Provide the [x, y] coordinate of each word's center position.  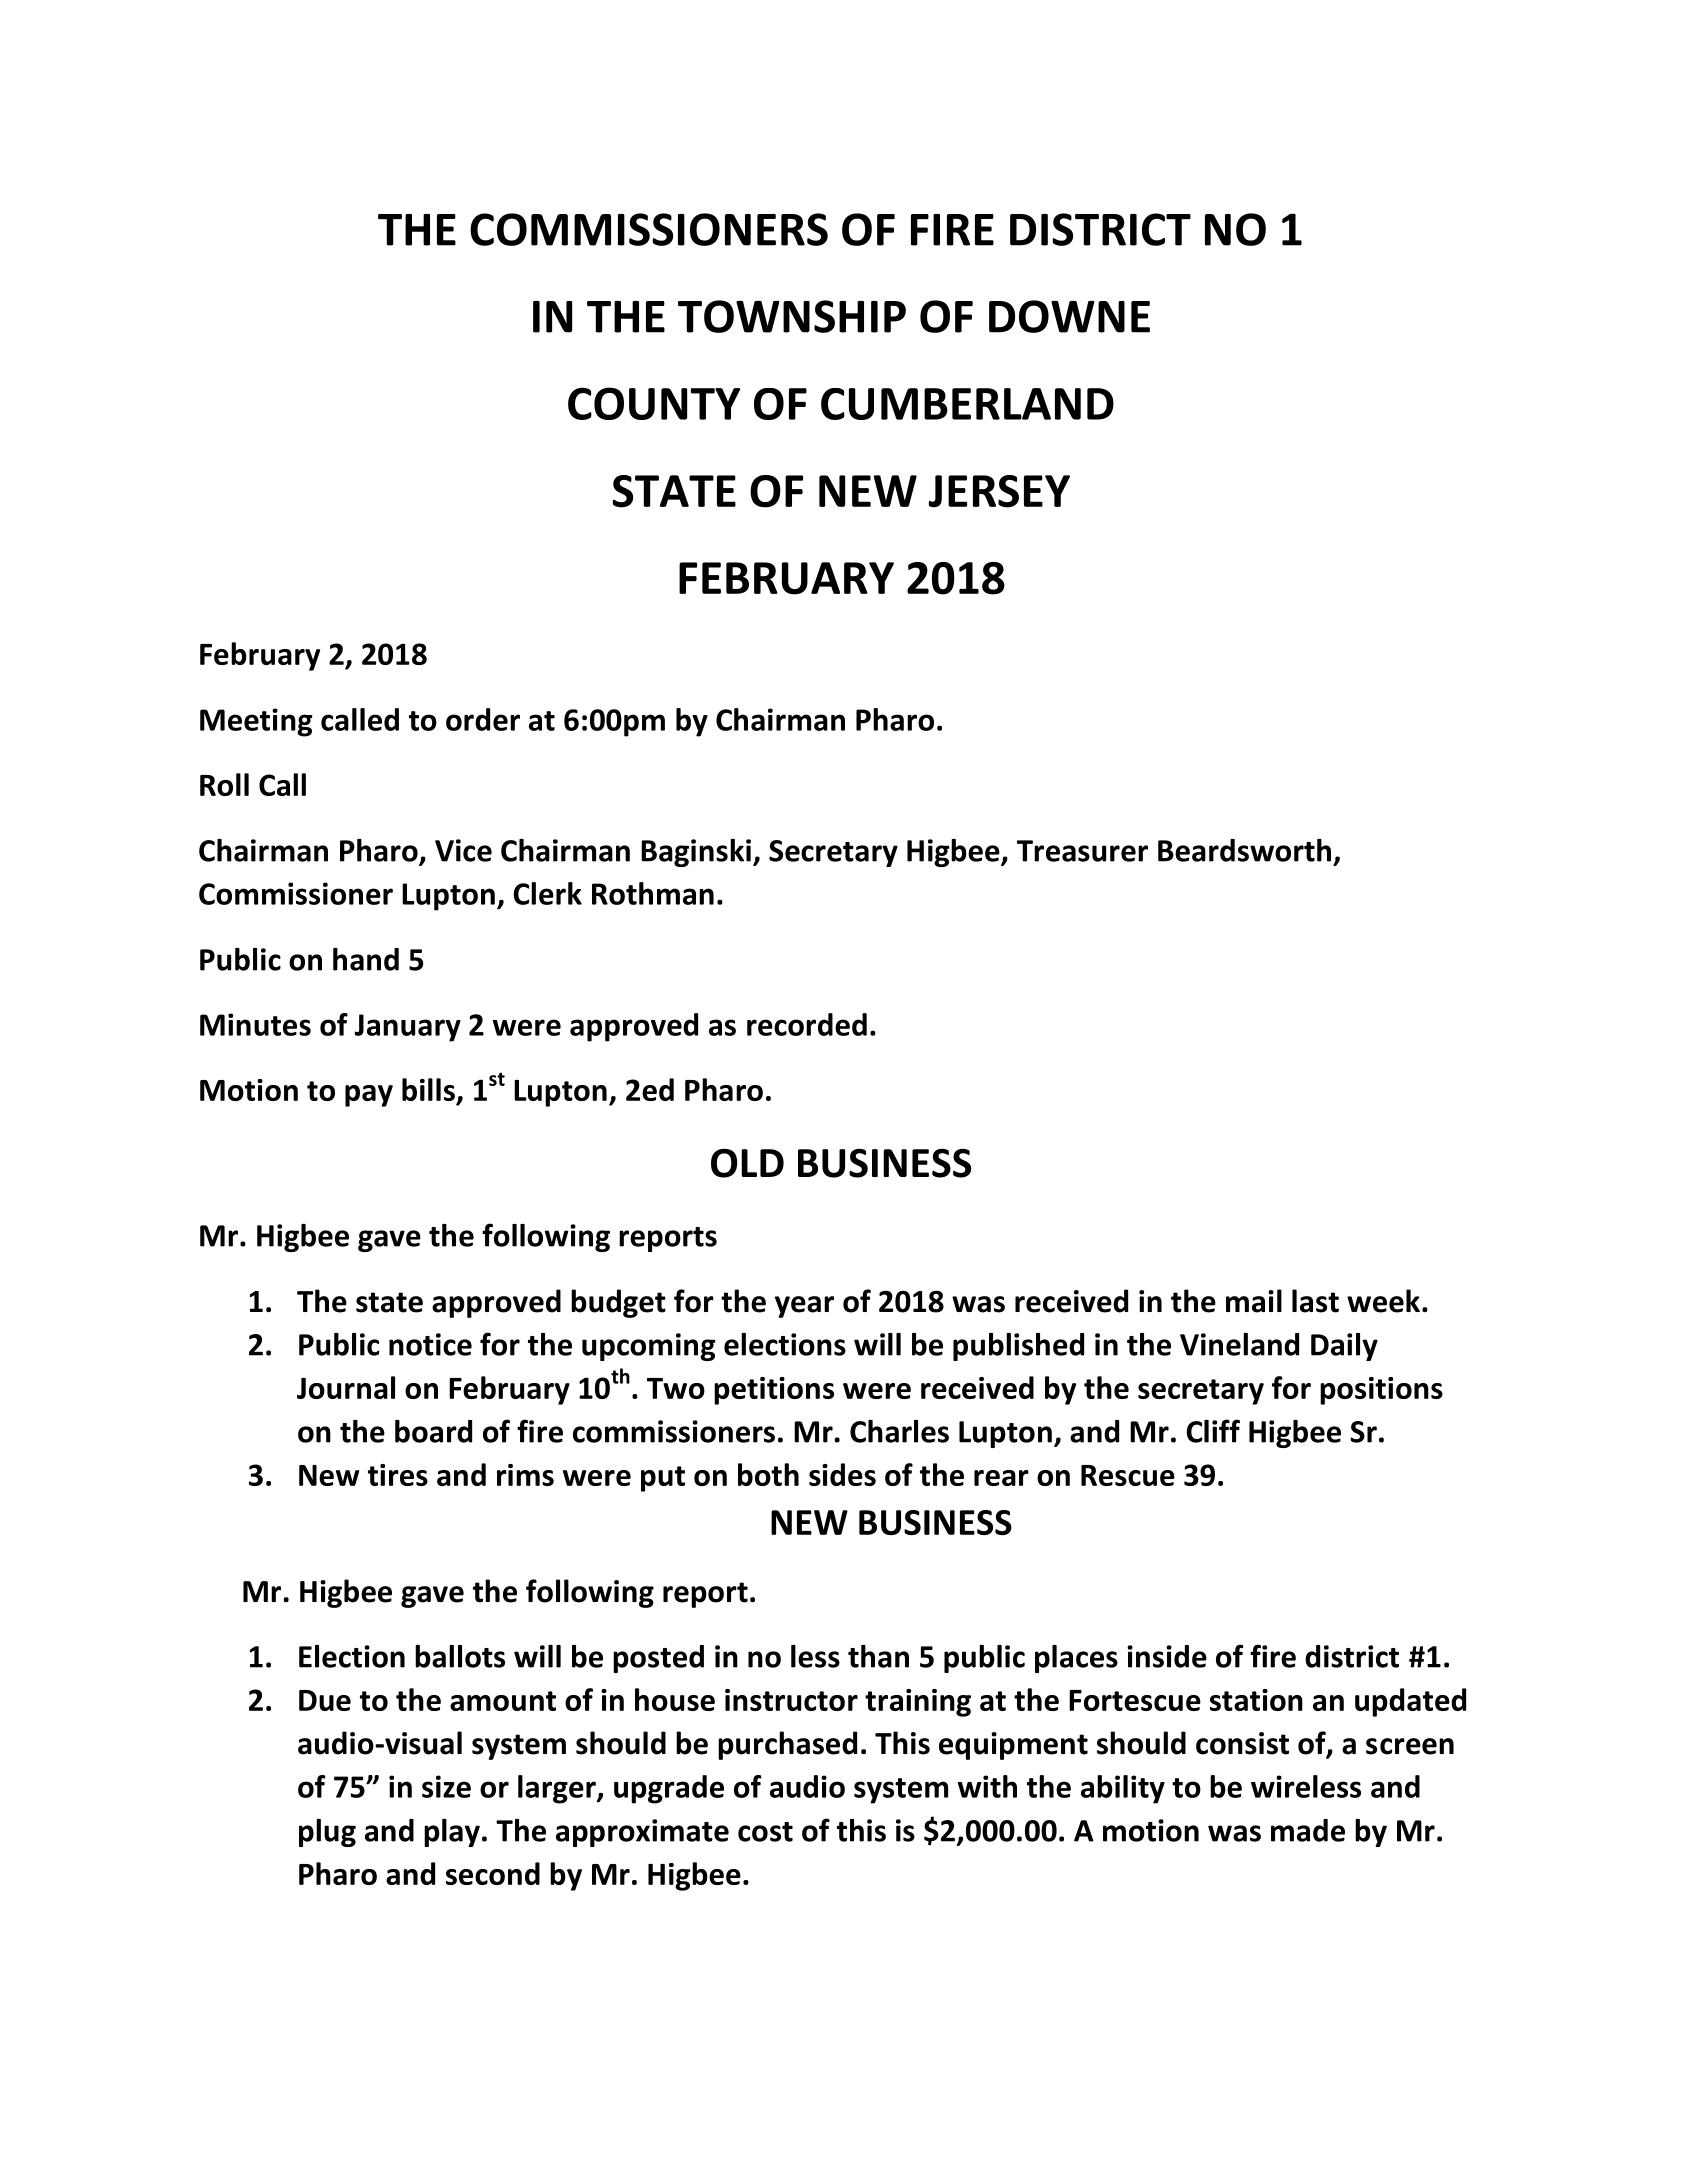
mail [1254, 1301]
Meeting [256, 722]
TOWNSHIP [792, 316]
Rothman [653, 893]
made [1308, 1830]
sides [842, 1474]
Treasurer [1082, 851]
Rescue [1128, 1475]
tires [398, 1475]
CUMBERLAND [967, 404]
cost [765, 1832]
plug [327, 1833]
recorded [807, 1024]
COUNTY [654, 403]
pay [369, 1096]
